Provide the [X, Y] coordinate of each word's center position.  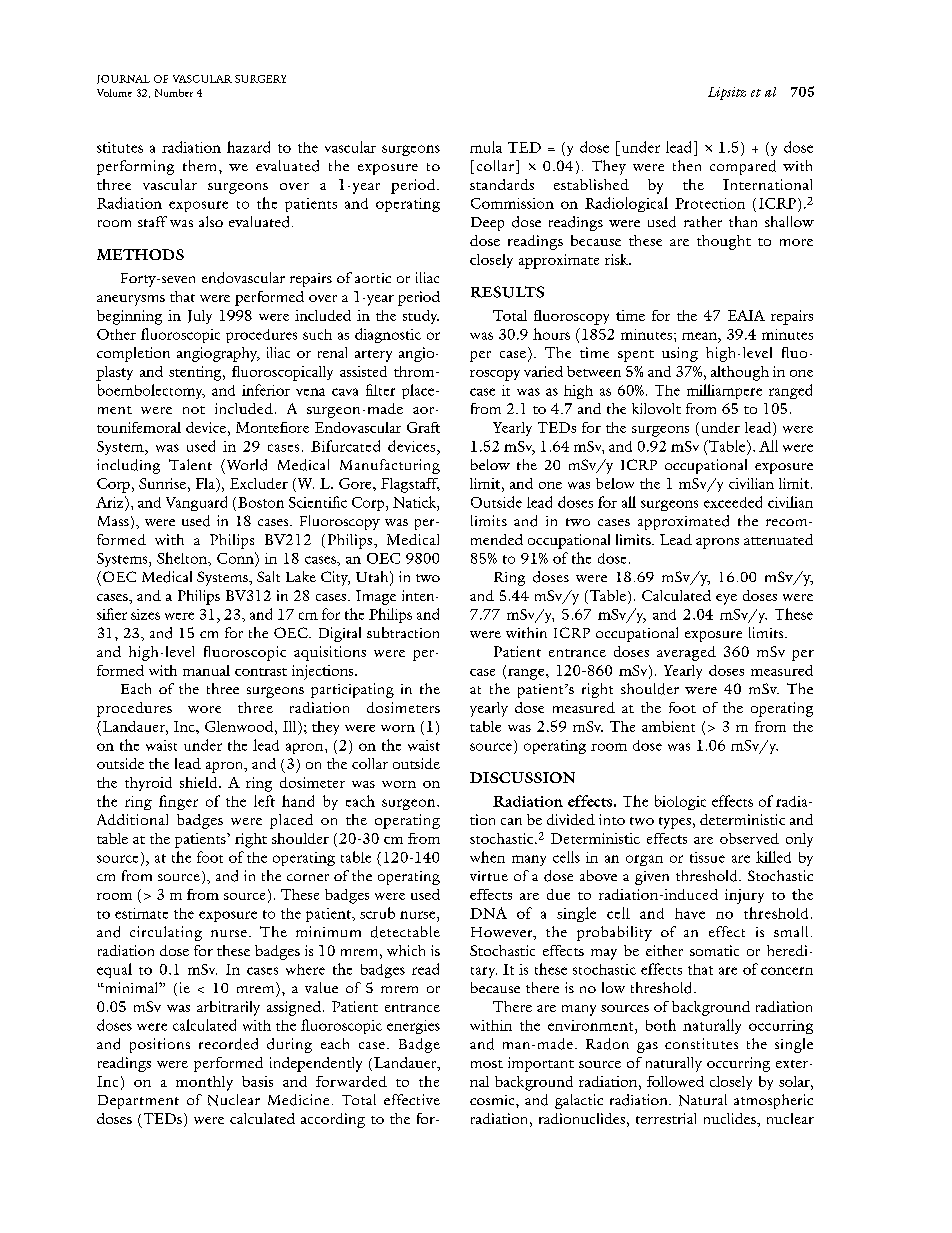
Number [174, 93]
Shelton [183, 559]
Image [376, 597]
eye [726, 599]
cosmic [493, 1100]
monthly [204, 1083]
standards [502, 184]
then [687, 165]
